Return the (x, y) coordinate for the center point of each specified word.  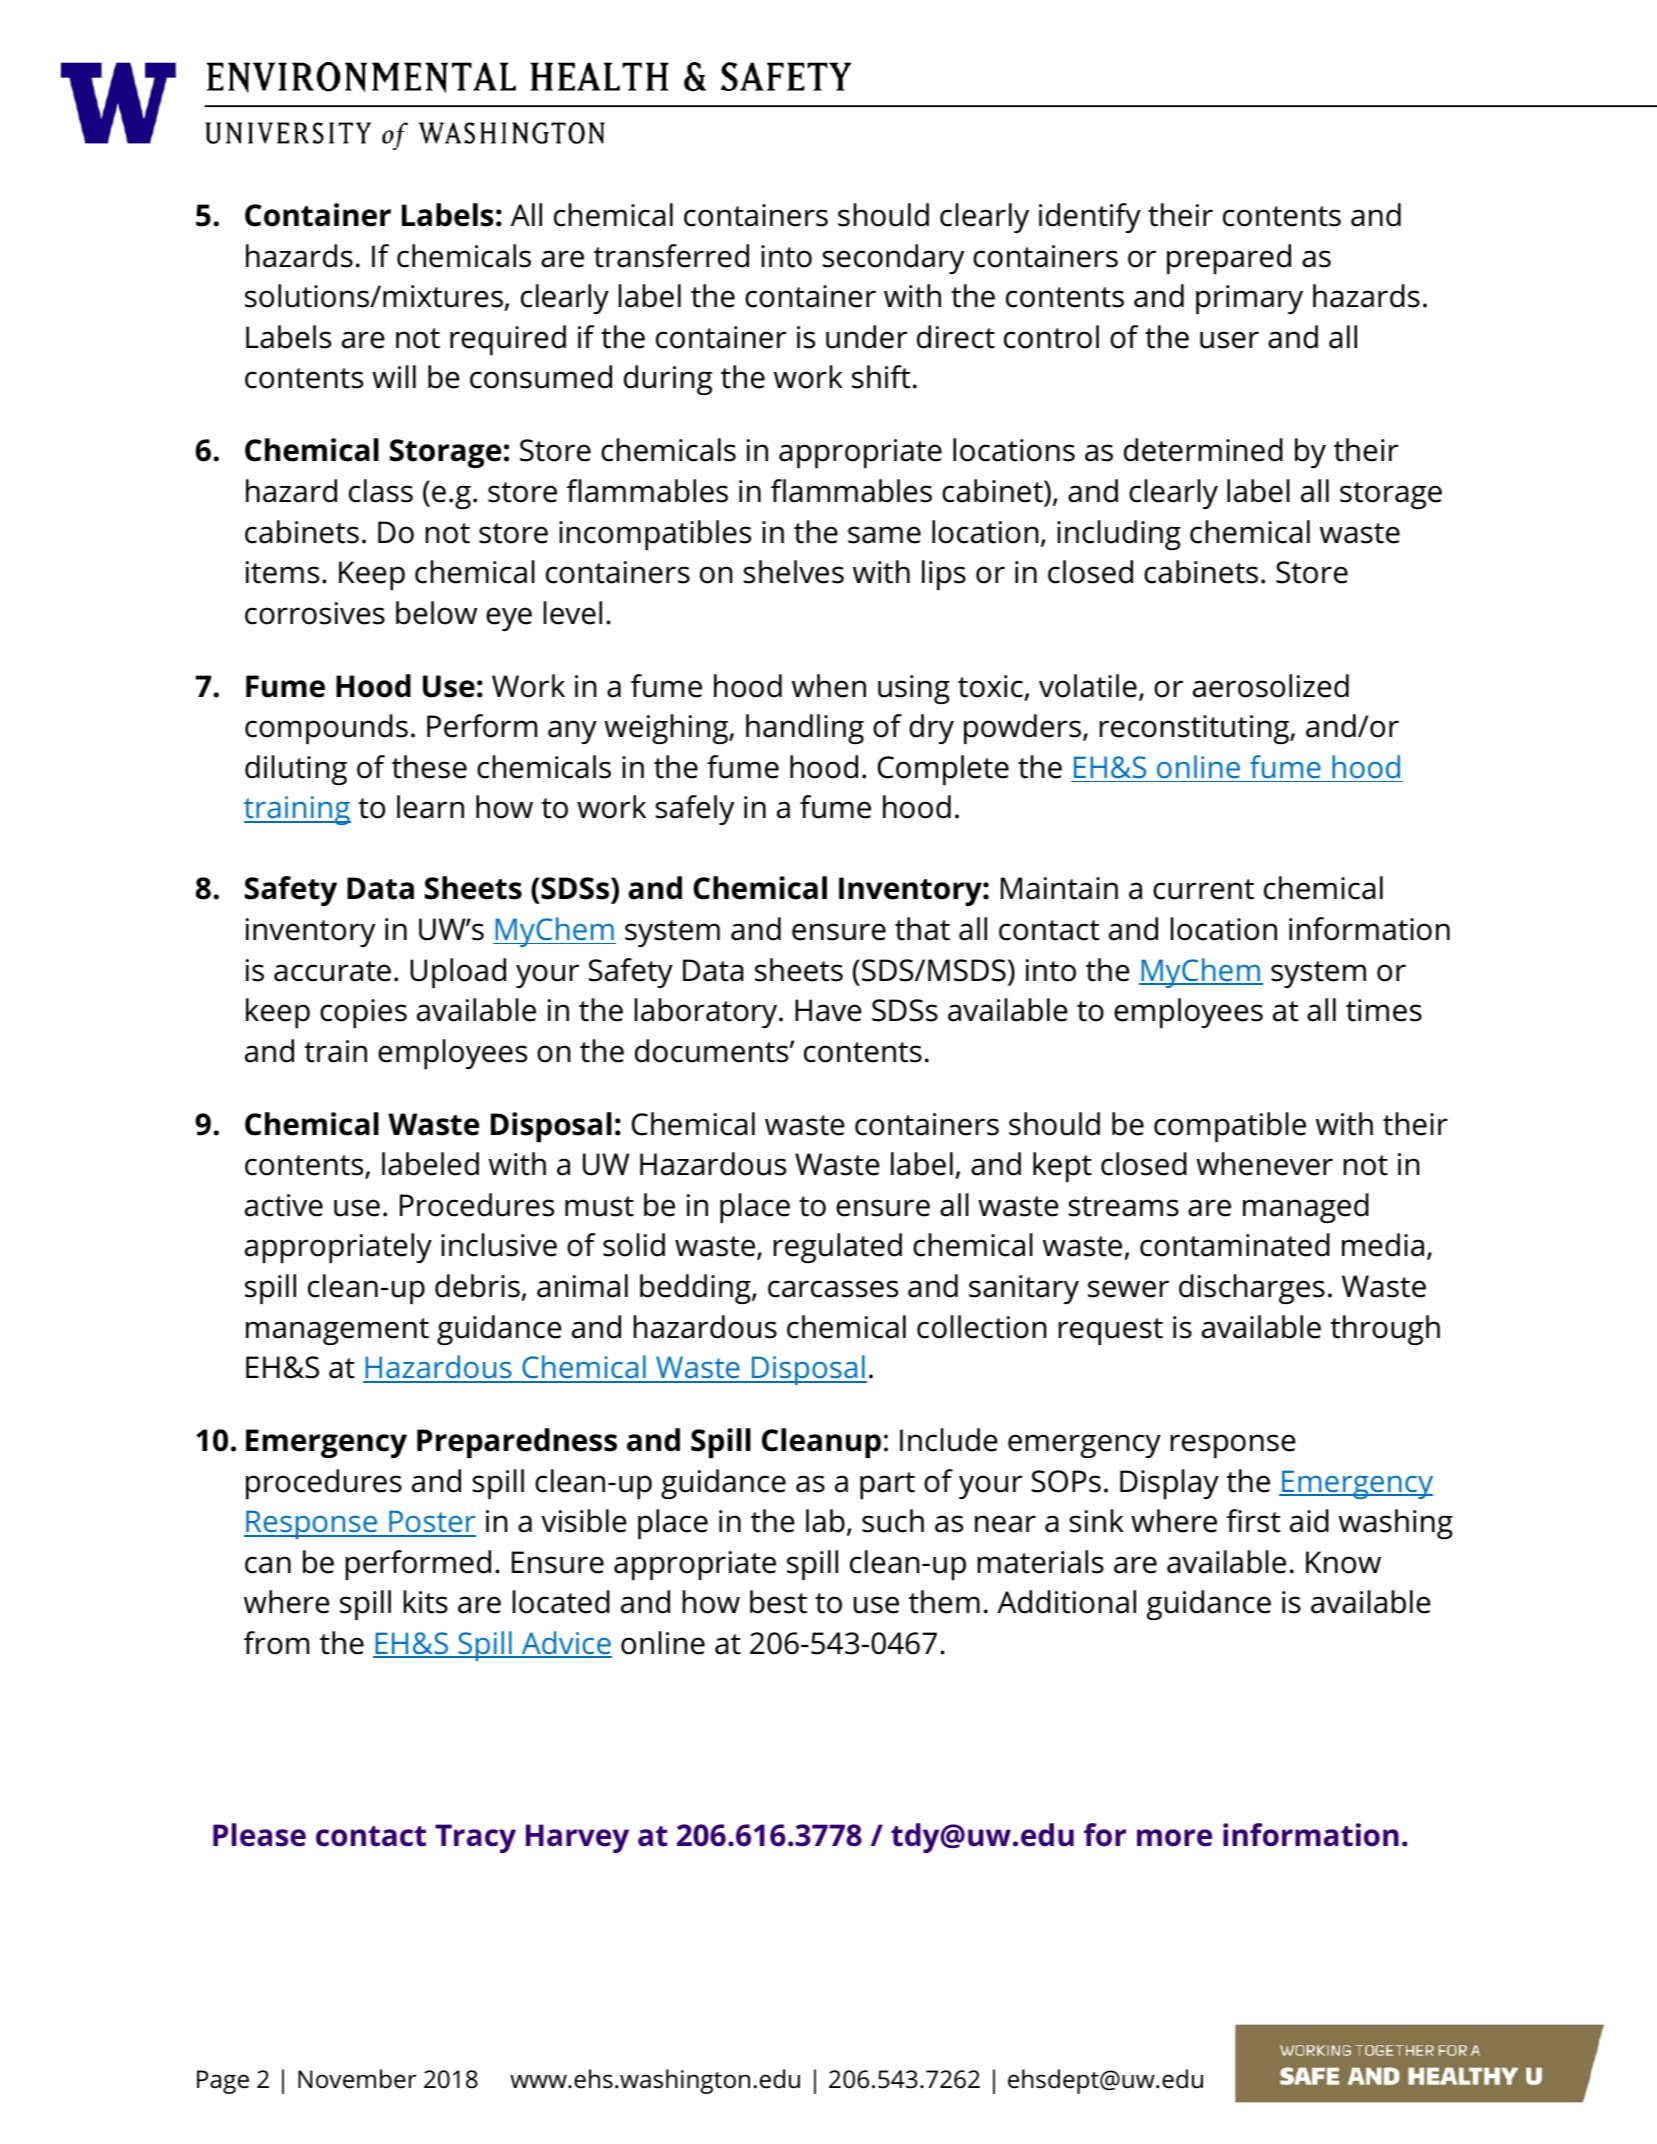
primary (1249, 299)
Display (1169, 1484)
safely (695, 810)
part (887, 1485)
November (357, 2079)
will (394, 376)
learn (430, 807)
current (1203, 889)
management (337, 1331)
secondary (893, 259)
